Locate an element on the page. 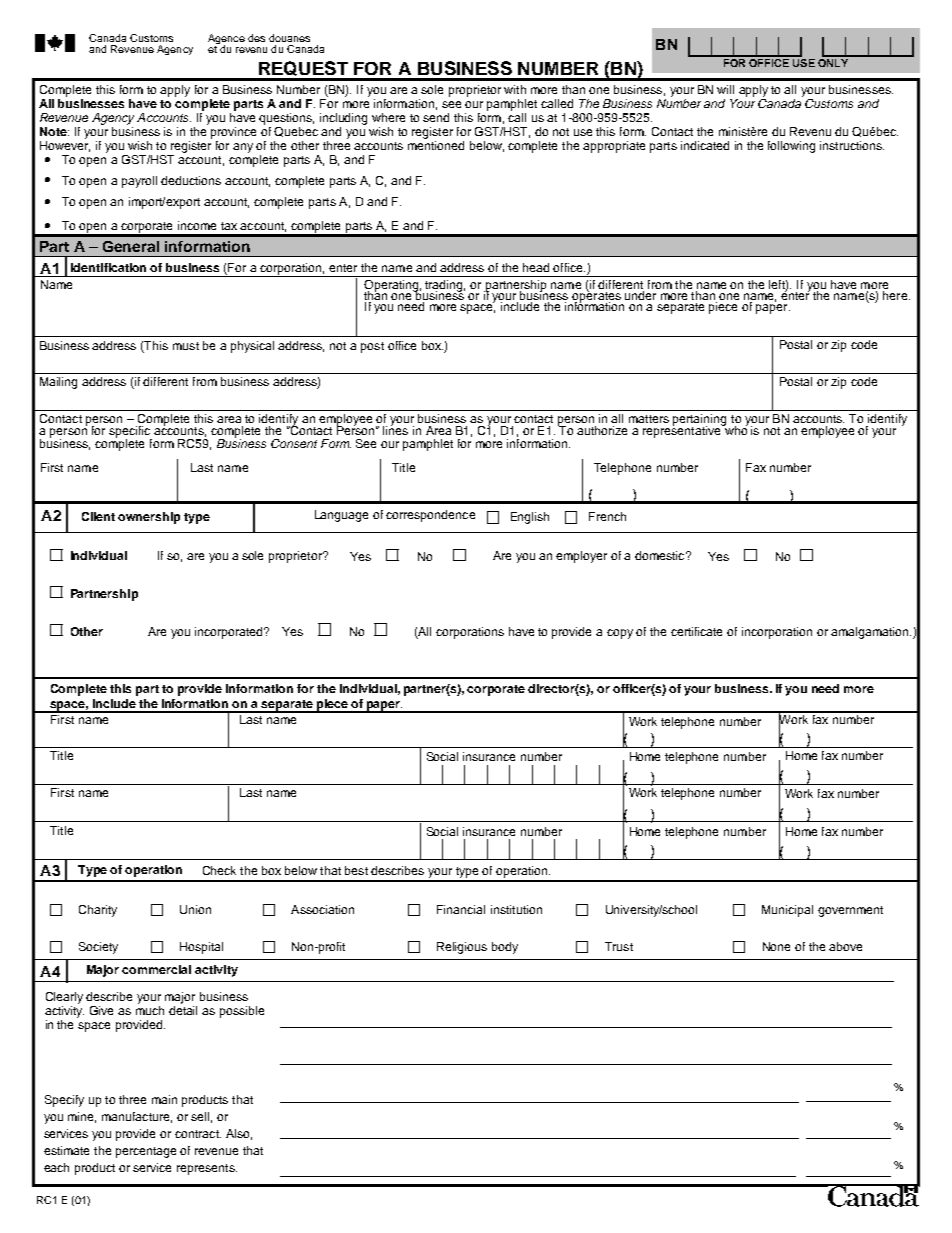 Image resolution: width=952 pixels, height=1233 pixels. ownership is located at coordinates (149, 518).
